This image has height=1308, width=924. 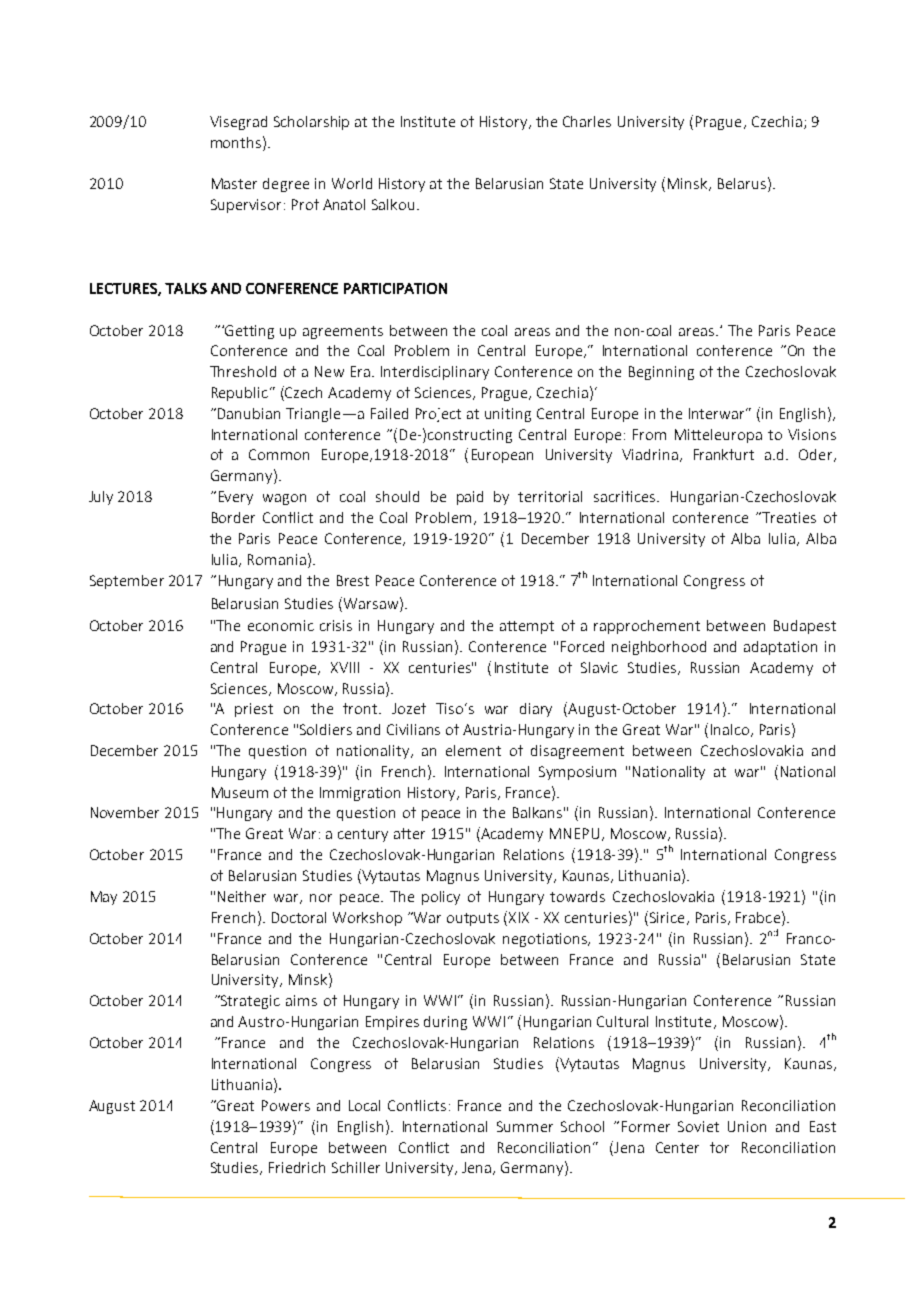 What do you see at coordinates (747, 1126) in the image?
I see `Union` at bounding box center [747, 1126].
